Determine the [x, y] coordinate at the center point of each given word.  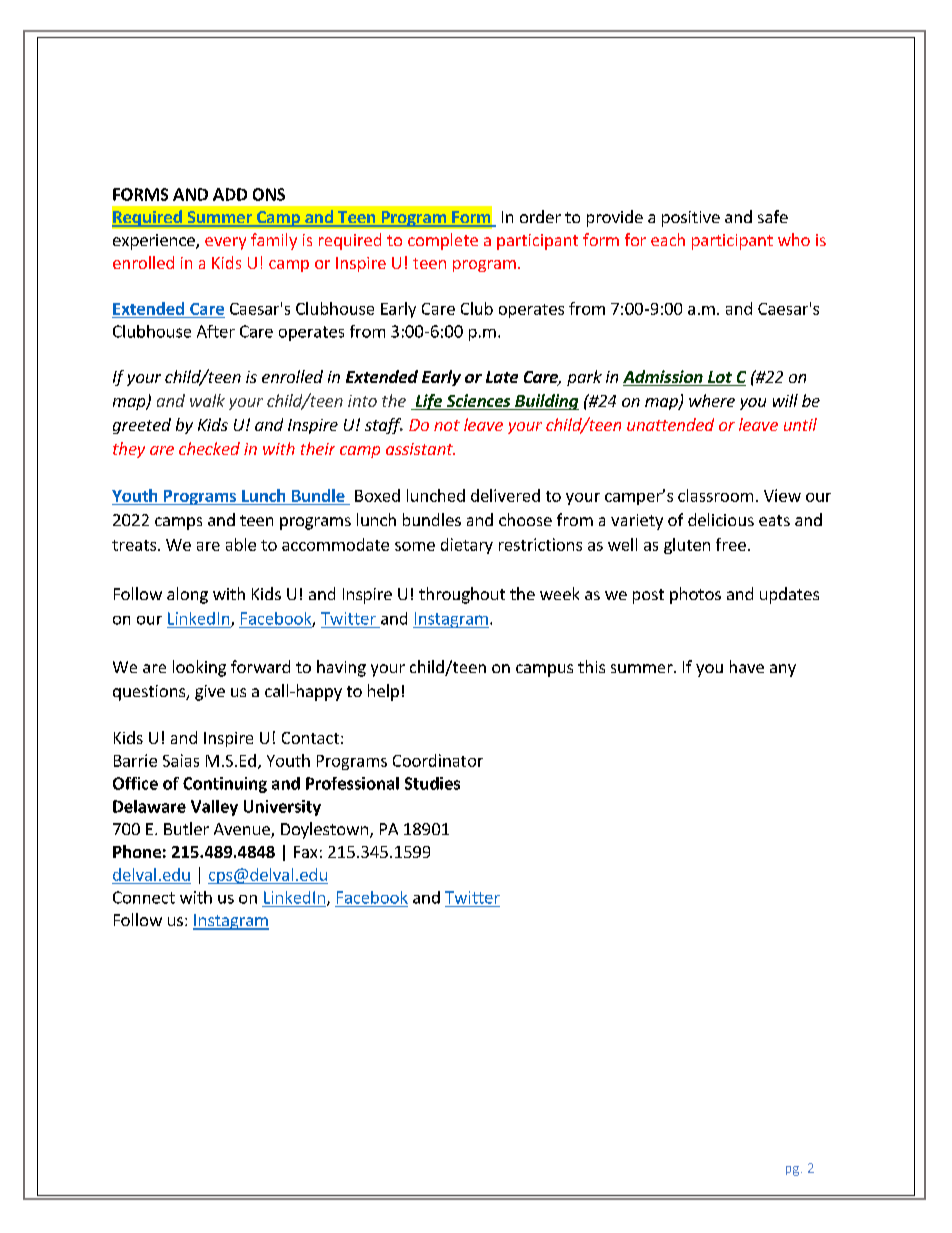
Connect [144, 897]
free [731, 544]
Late [502, 377]
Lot [720, 378]
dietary [467, 546]
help [383, 692]
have [747, 666]
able [241, 544]
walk [207, 400]
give [210, 693]
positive [691, 219]
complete [443, 241]
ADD [230, 194]
